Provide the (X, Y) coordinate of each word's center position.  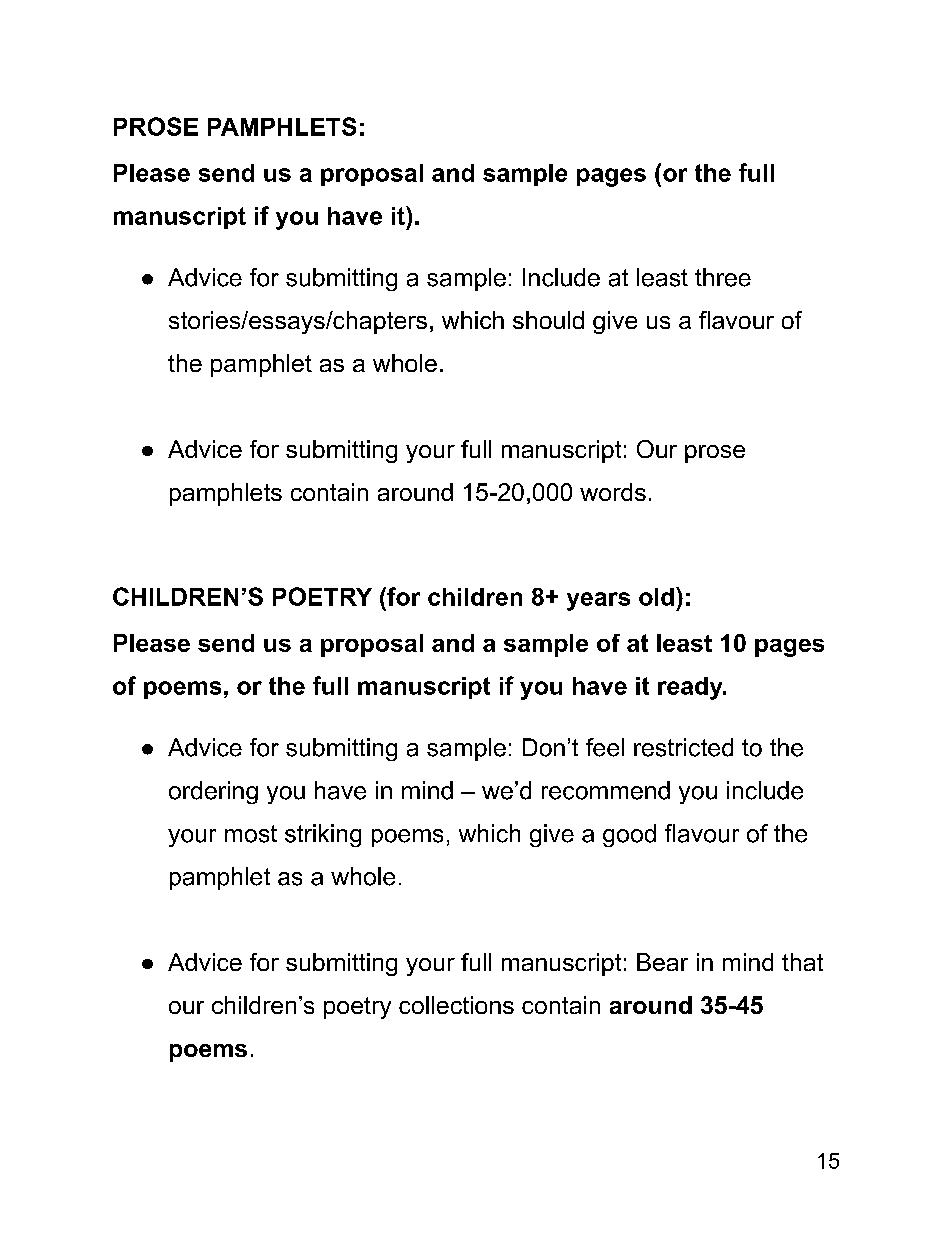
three (723, 277)
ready (691, 688)
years (598, 601)
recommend (606, 790)
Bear (662, 962)
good (629, 835)
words (613, 492)
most (251, 834)
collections (456, 1005)
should (548, 320)
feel (605, 747)
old (656, 597)
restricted (683, 747)
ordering (213, 792)
